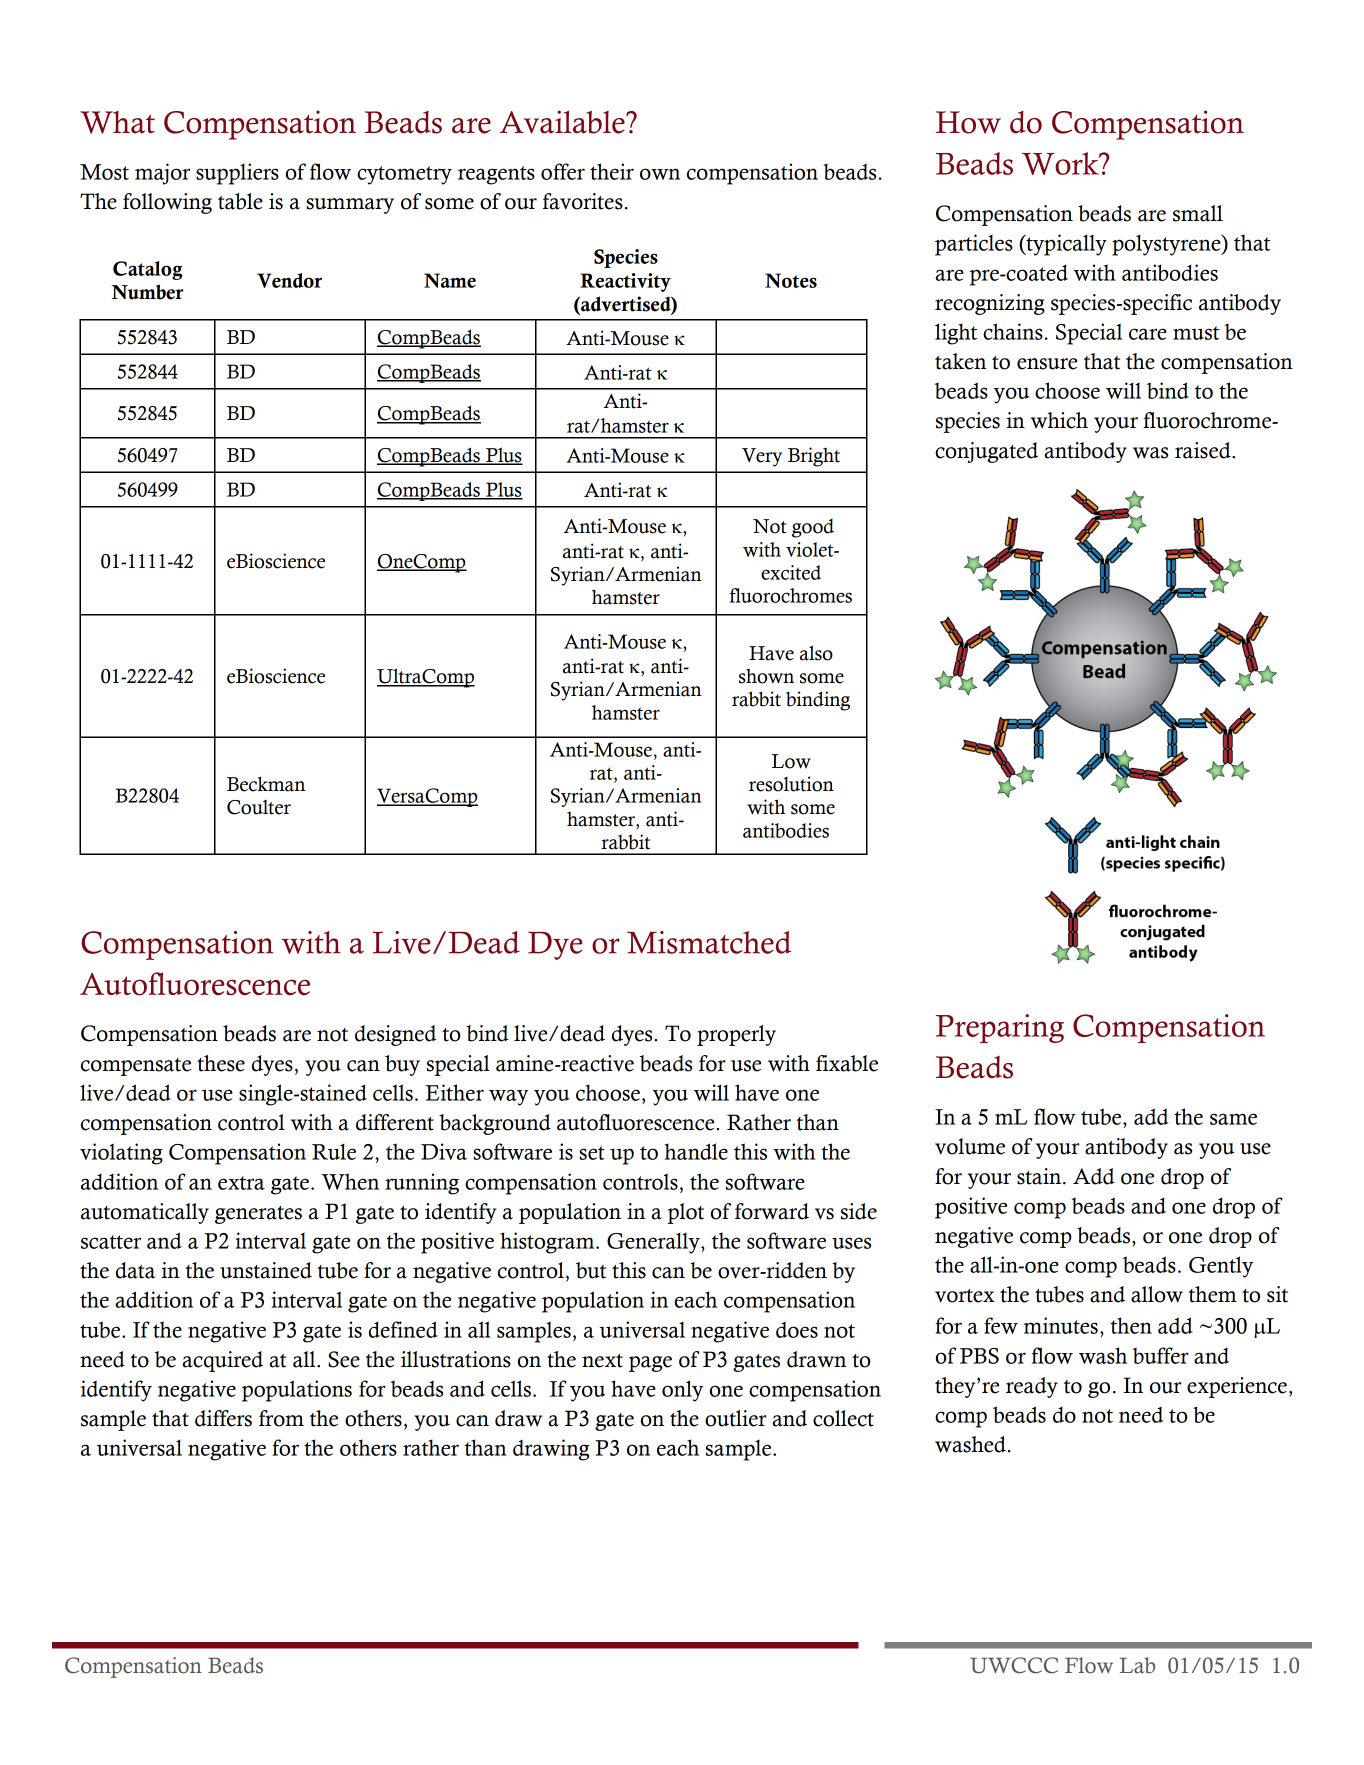 The width and height of the page is (1364, 1765). What do you see at coordinates (237, 174) in the page?
I see `suppliers` at bounding box center [237, 174].
